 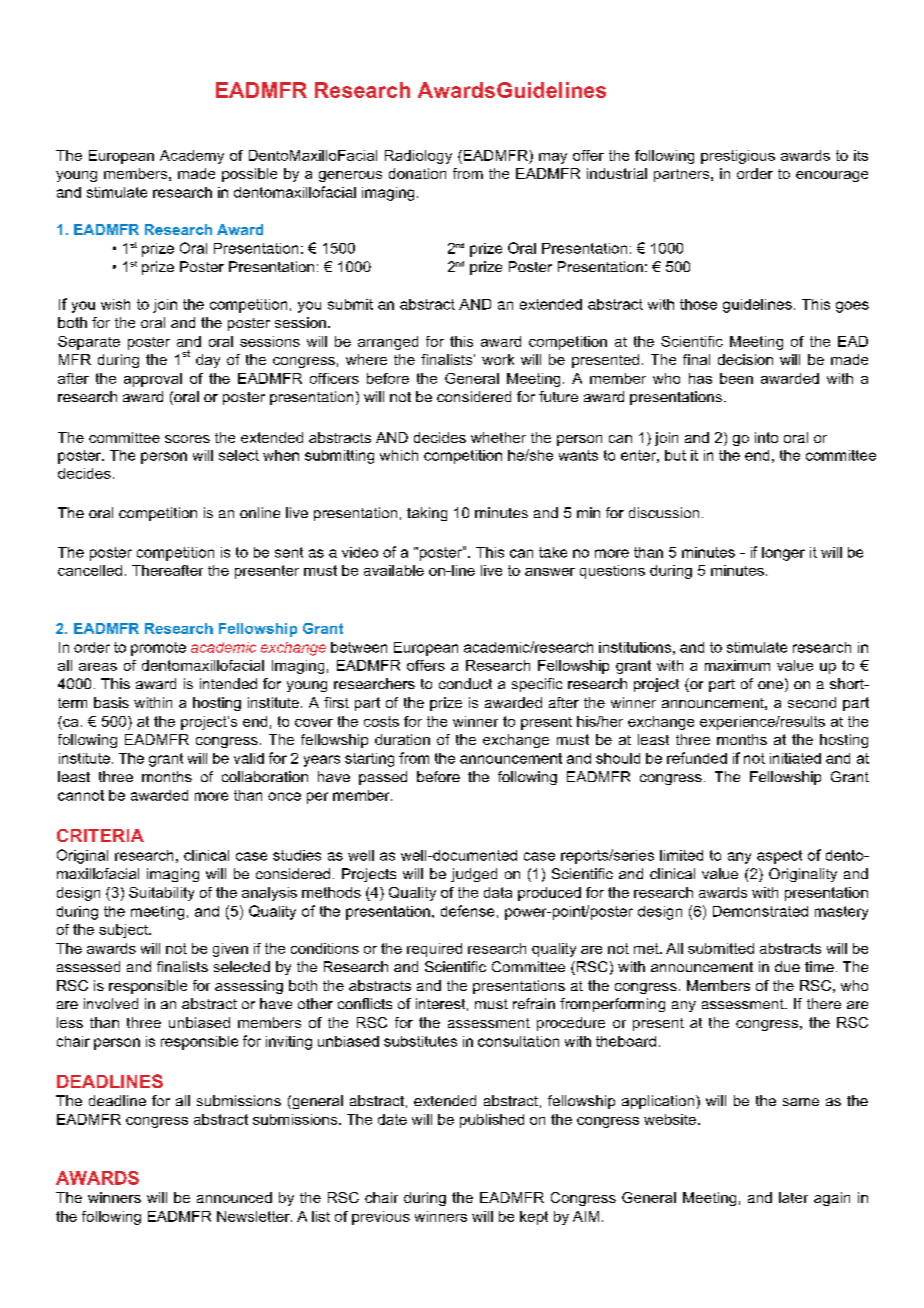 What do you see at coordinates (534, 1218) in the image?
I see `kept` at bounding box center [534, 1218].
